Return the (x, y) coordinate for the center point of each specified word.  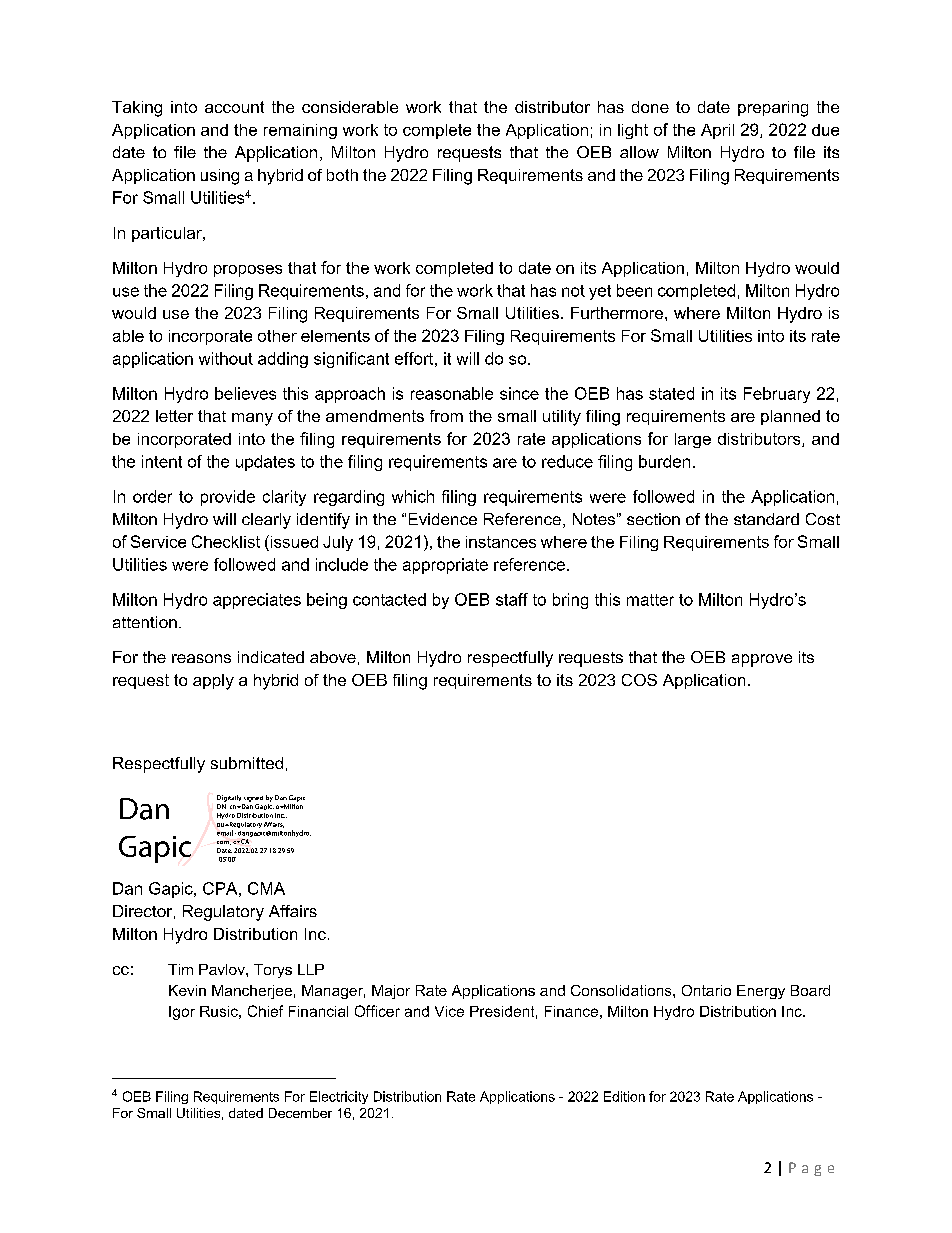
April (717, 131)
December (300, 1113)
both (342, 175)
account (234, 107)
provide (228, 498)
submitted (247, 763)
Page (811, 1169)
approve (762, 660)
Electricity (339, 1097)
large (693, 440)
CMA (266, 888)
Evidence (443, 519)
